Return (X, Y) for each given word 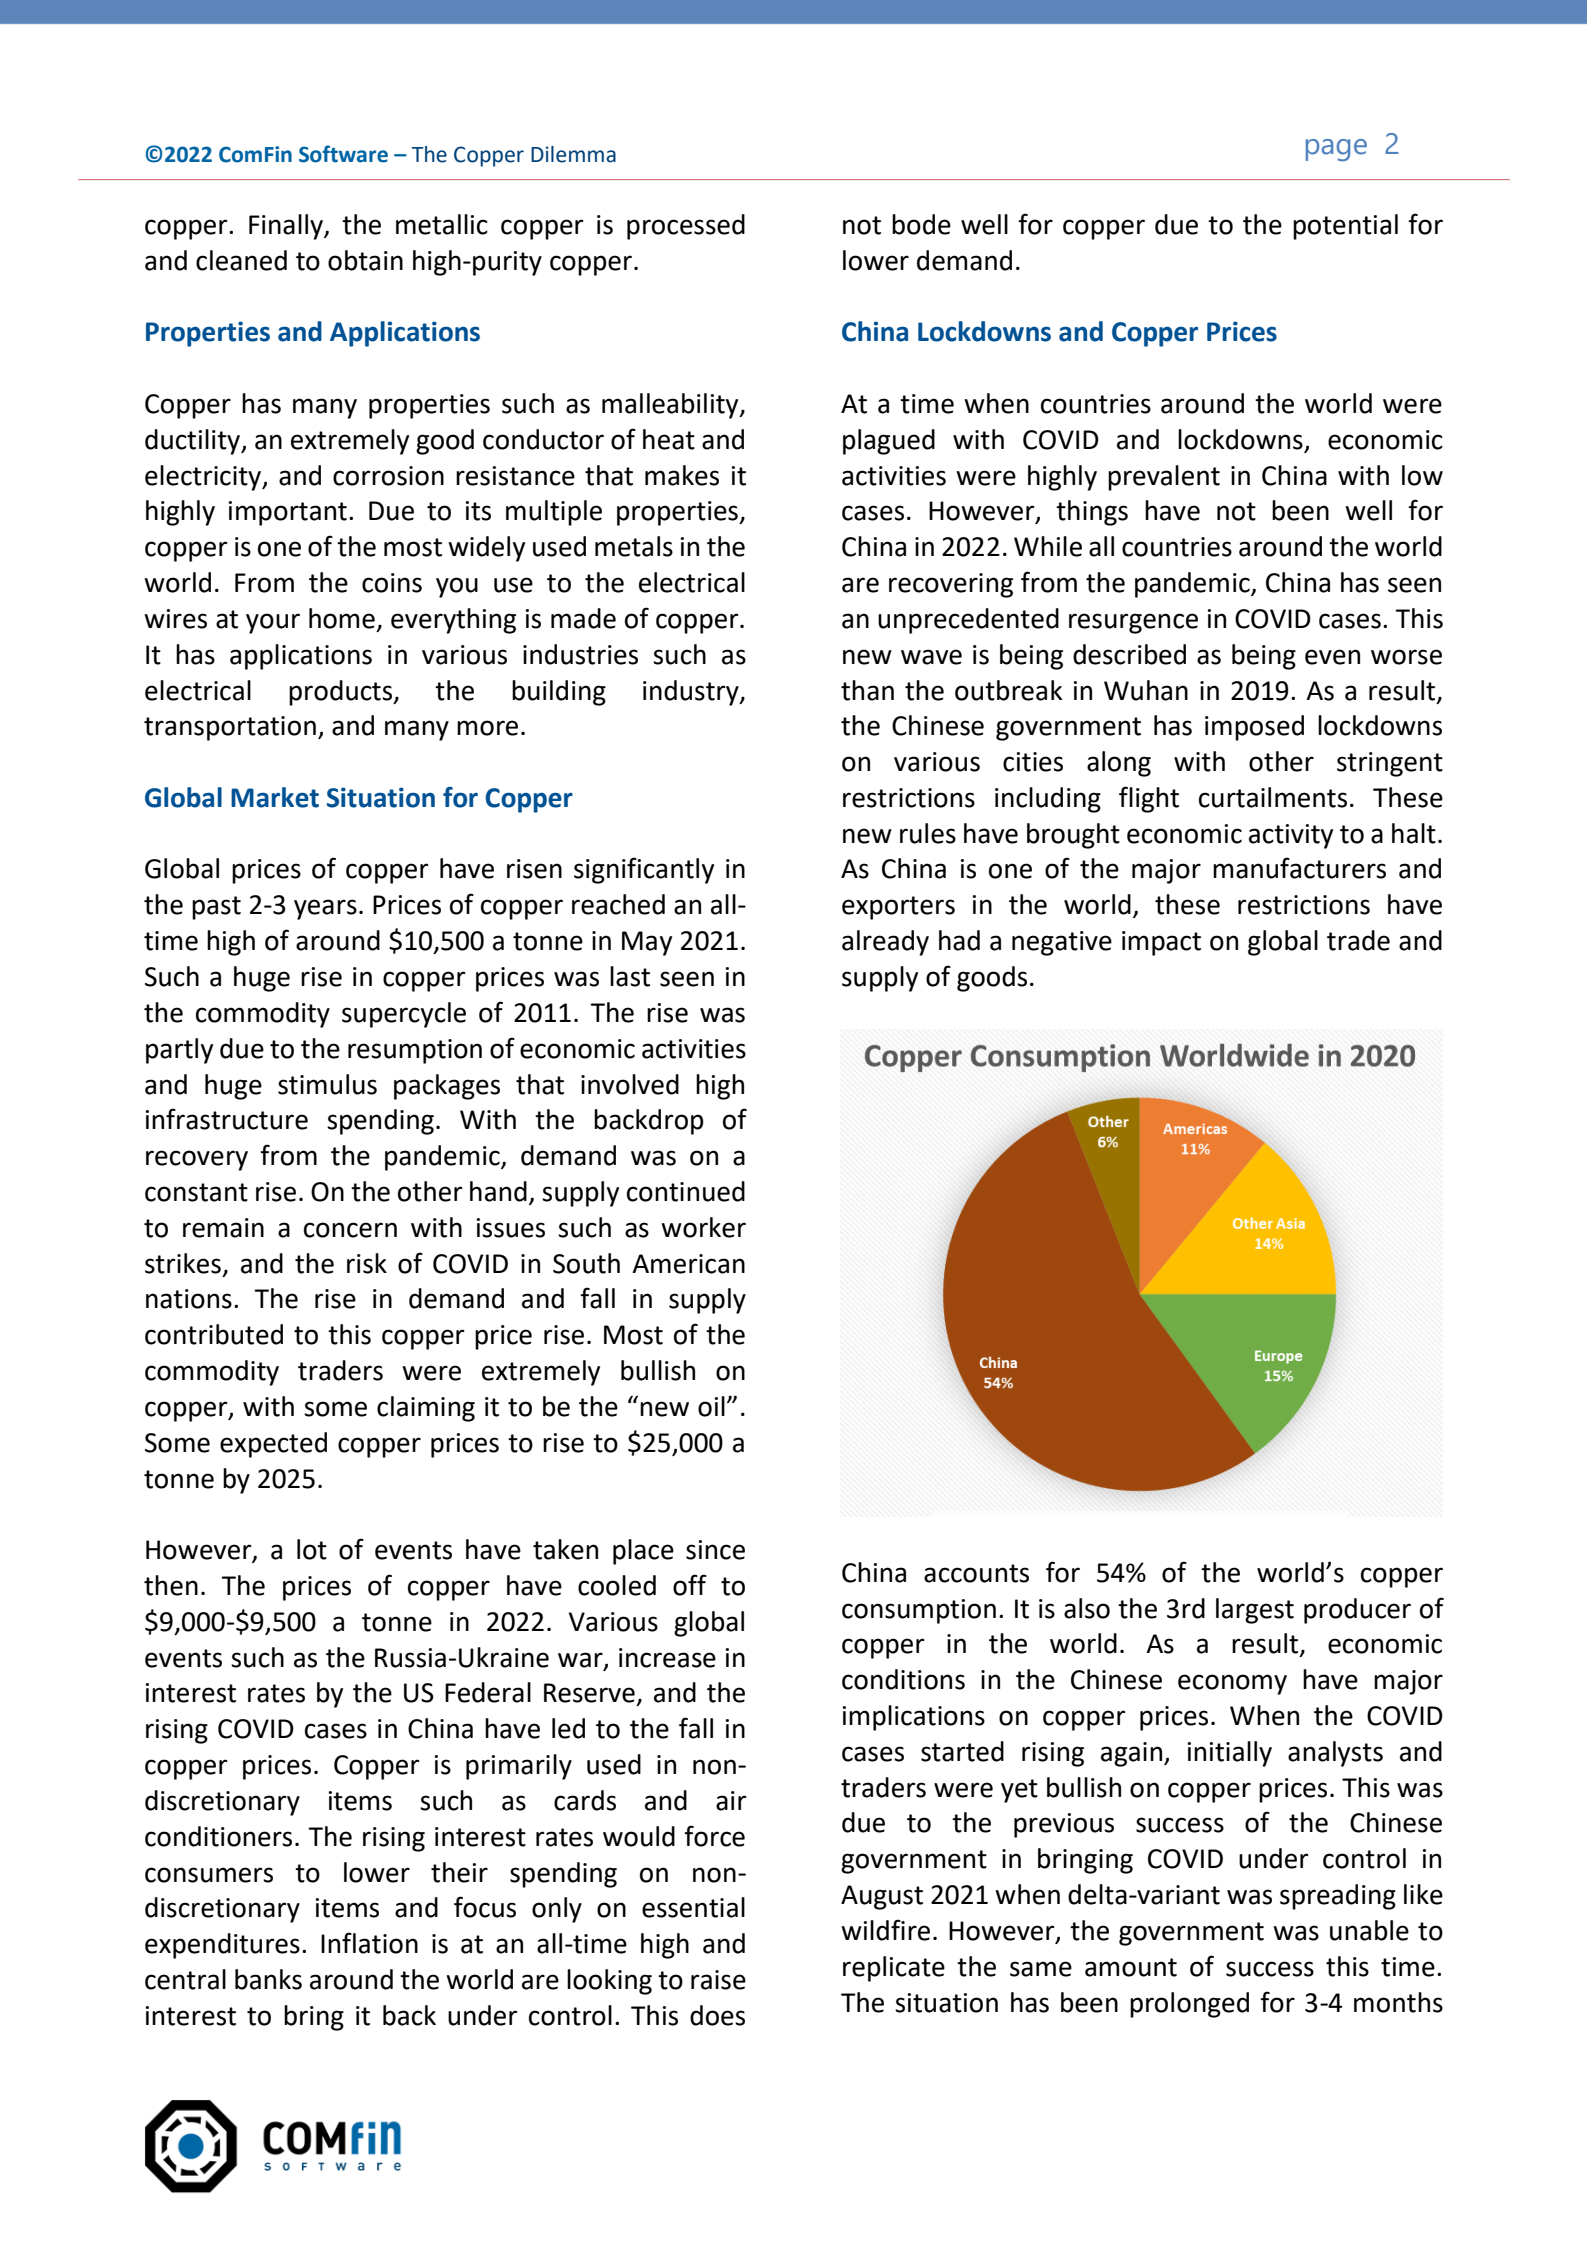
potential (1345, 227)
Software (343, 154)
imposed (1254, 728)
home (342, 618)
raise (718, 1980)
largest (1255, 1611)
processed (686, 227)
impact (1161, 943)
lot (312, 1549)
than (867, 690)
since (715, 1550)
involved (630, 1084)
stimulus (327, 1084)
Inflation (369, 1943)
